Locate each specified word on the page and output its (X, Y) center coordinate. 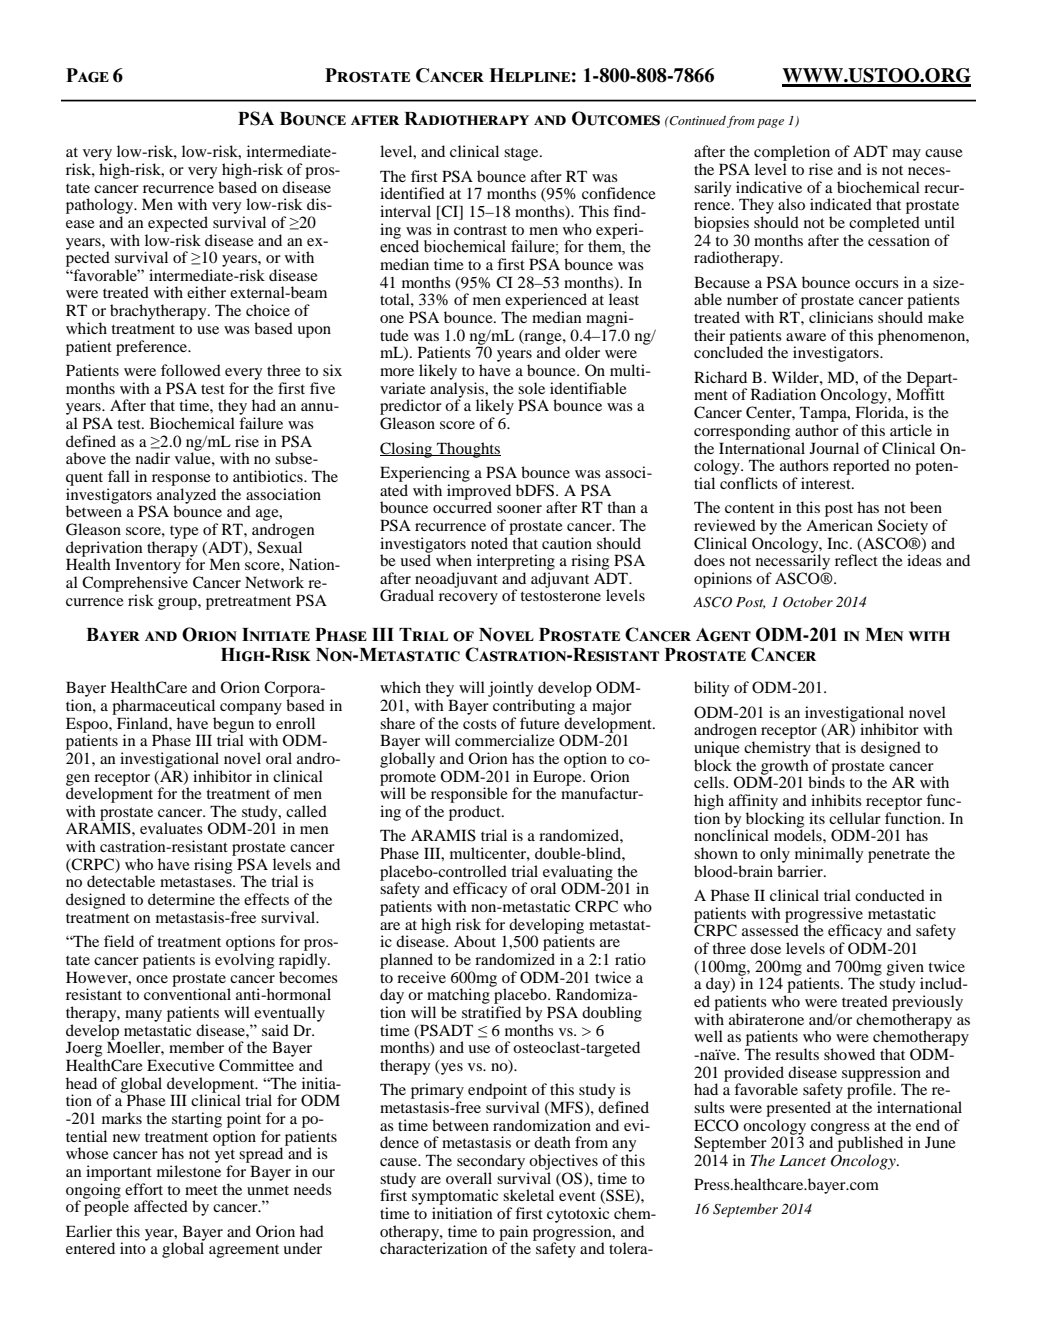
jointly (510, 689)
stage (522, 154)
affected (161, 1206)
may (906, 155)
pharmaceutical (163, 707)
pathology (101, 206)
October (808, 602)
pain (513, 1234)
